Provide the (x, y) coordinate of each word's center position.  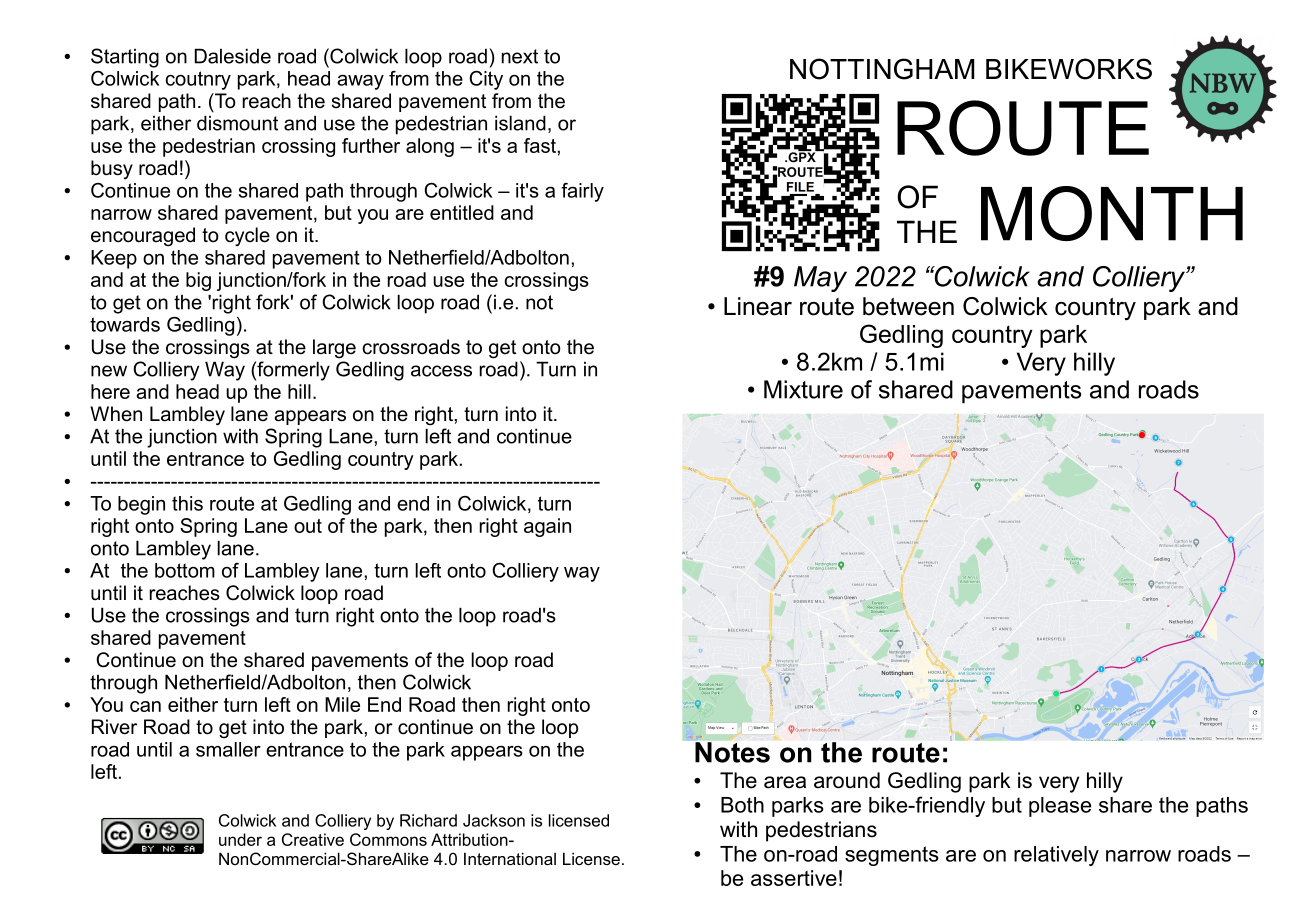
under (240, 839)
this (187, 503)
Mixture (803, 389)
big (198, 281)
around (847, 780)
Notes (732, 752)
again (547, 527)
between (908, 306)
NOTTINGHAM (882, 69)
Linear (758, 306)
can (145, 706)
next (520, 56)
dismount (237, 123)
